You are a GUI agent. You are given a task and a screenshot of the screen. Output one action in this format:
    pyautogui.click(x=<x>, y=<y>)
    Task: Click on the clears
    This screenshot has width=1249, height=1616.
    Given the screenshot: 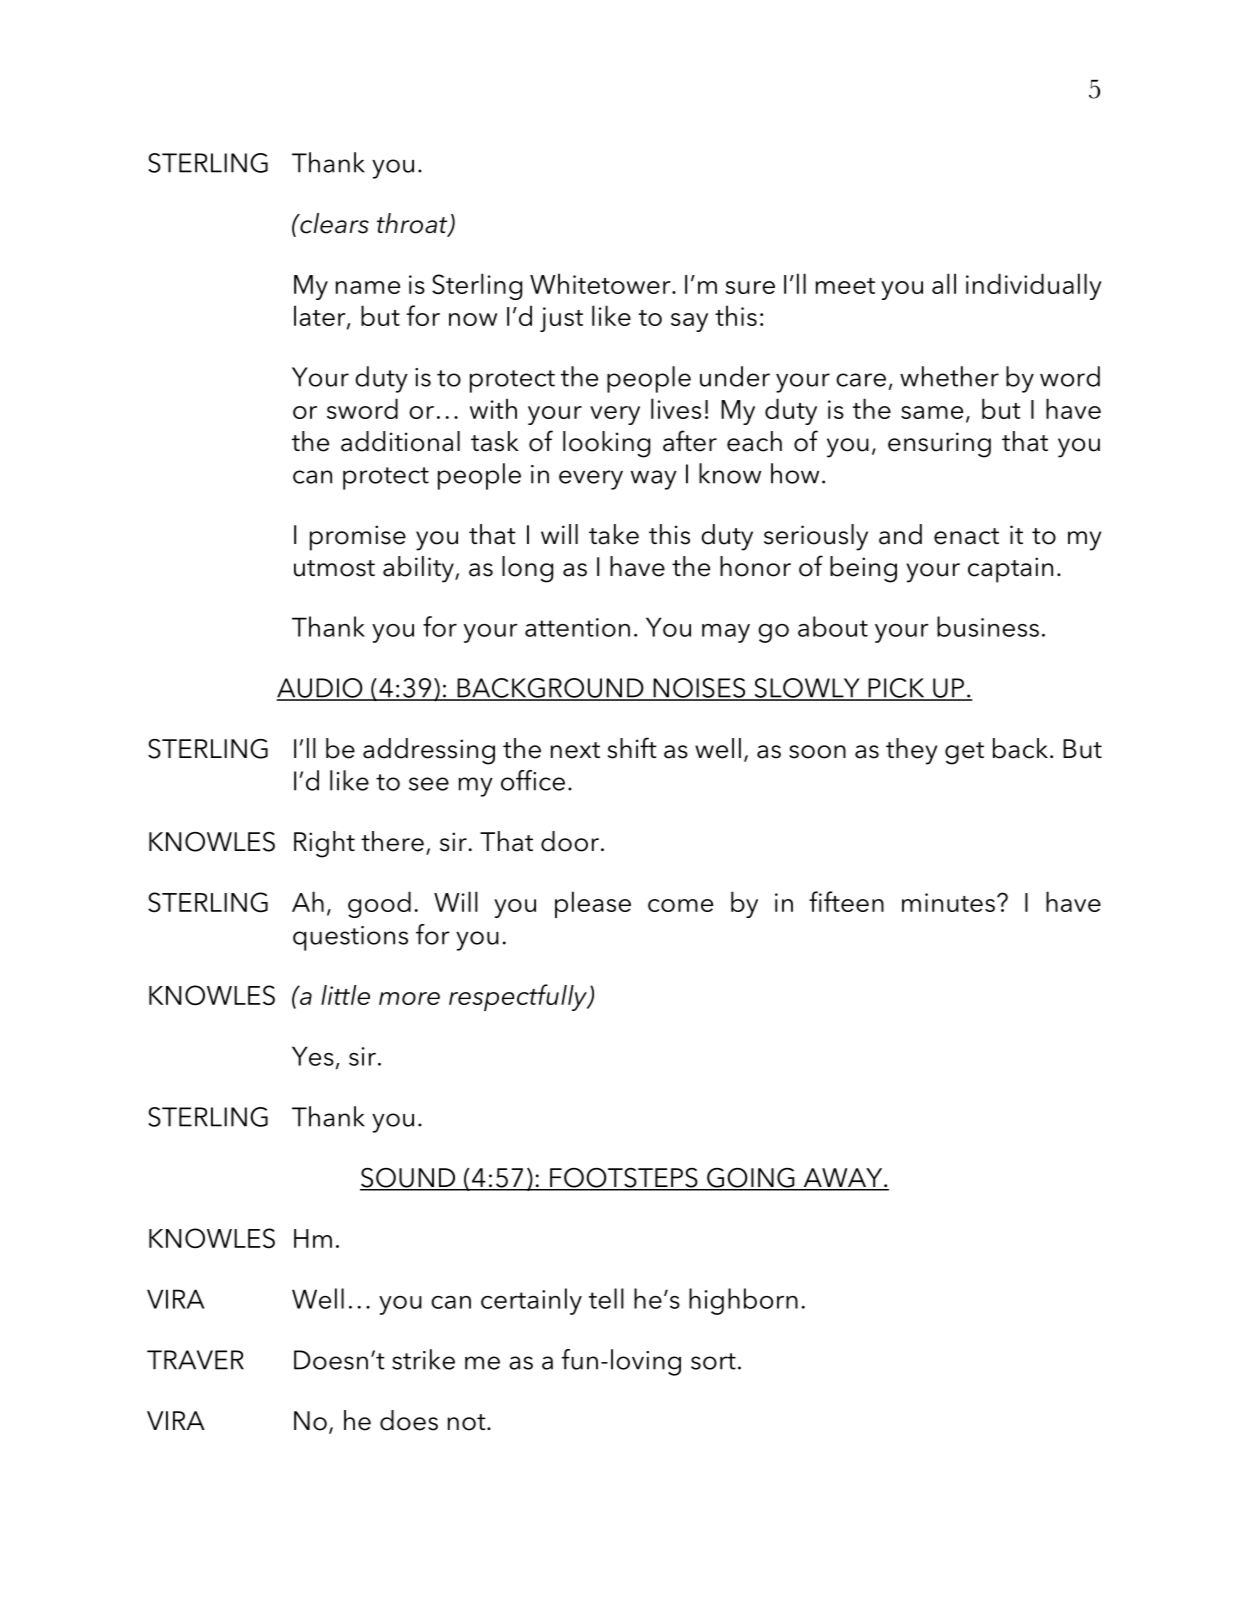 What is the action you would take?
    pyautogui.click(x=333, y=223)
